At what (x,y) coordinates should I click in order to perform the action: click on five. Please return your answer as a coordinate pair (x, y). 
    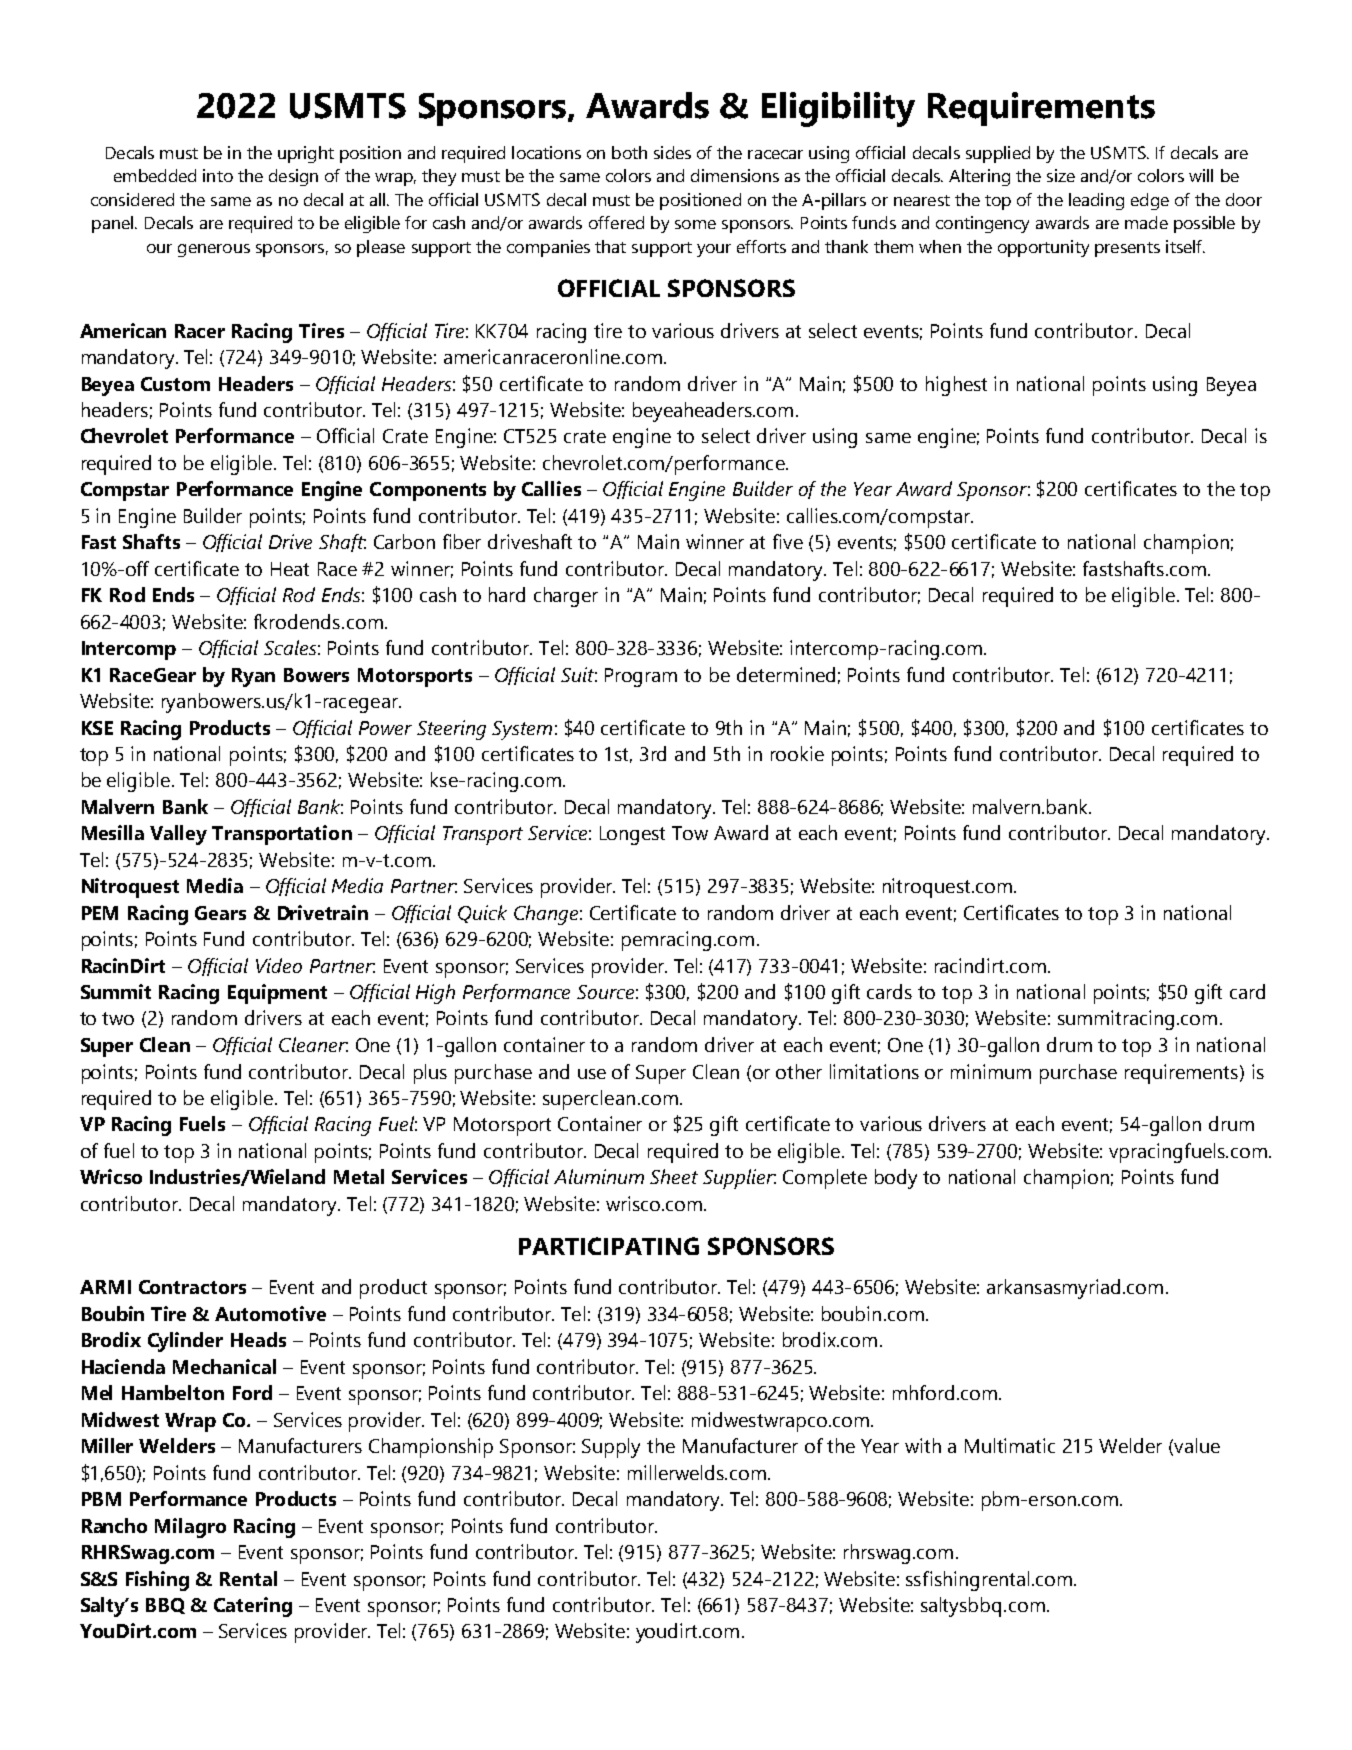
    Looking at the image, I should click on (788, 541).
